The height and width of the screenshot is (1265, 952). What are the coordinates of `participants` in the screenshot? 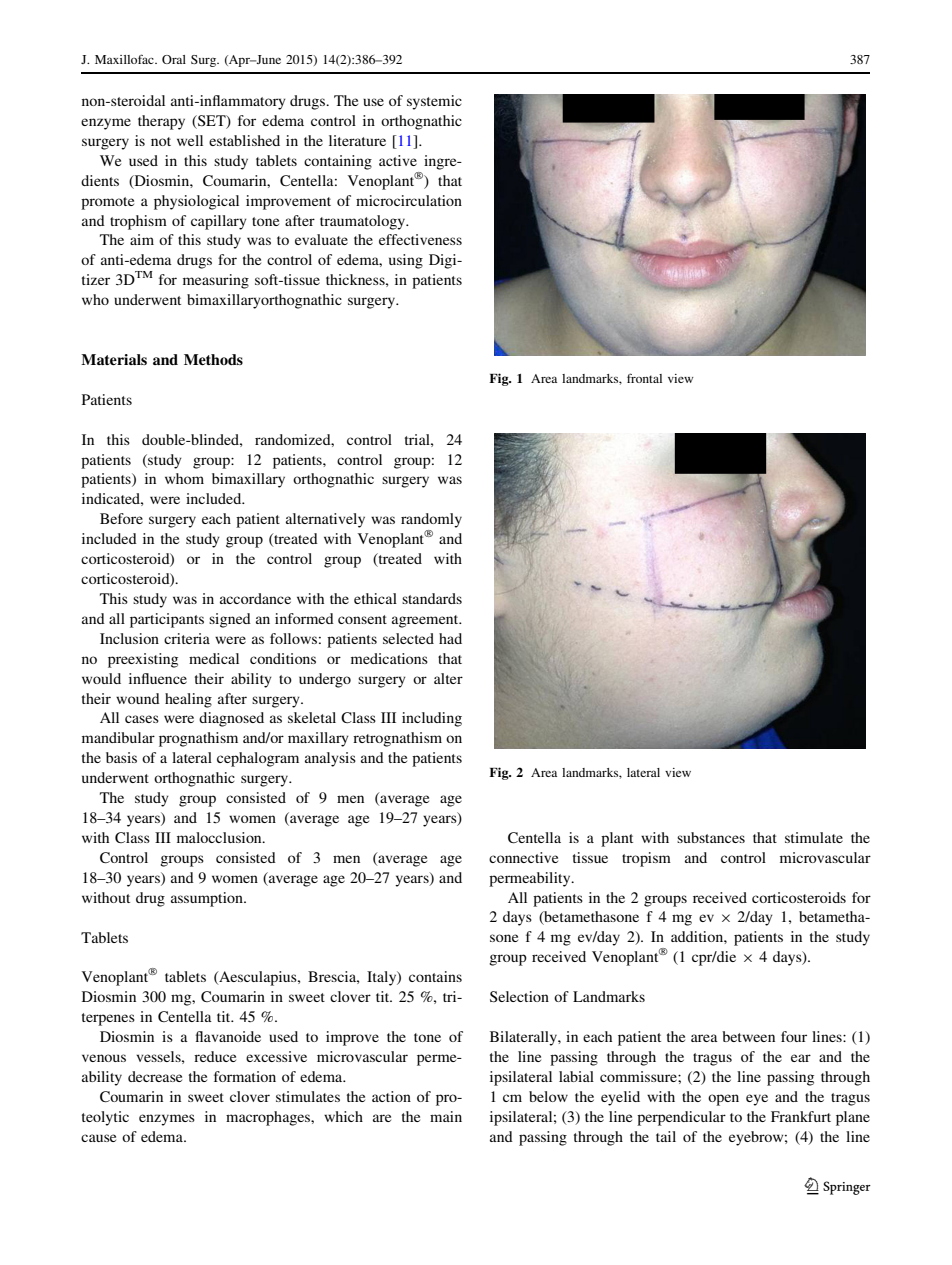 It's located at (167, 620).
